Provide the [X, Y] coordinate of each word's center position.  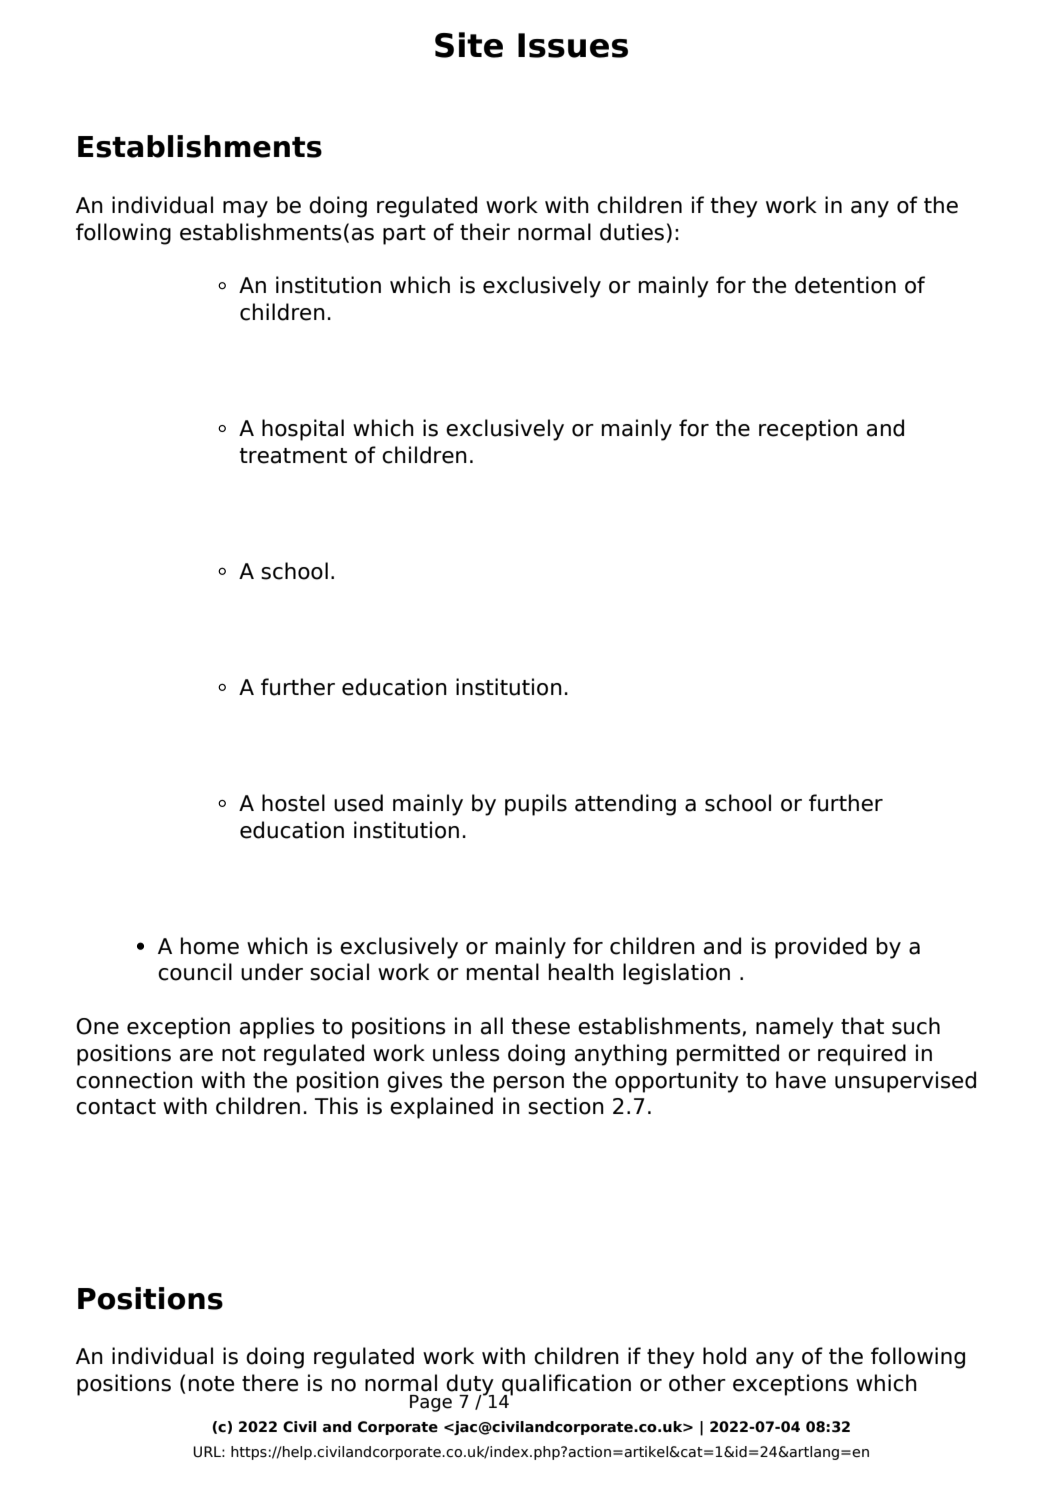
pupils [536, 805]
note [211, 1384]
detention [845, 285]
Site [469, 45]
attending [625, 805]
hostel [293, 803]
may [245, 209]
